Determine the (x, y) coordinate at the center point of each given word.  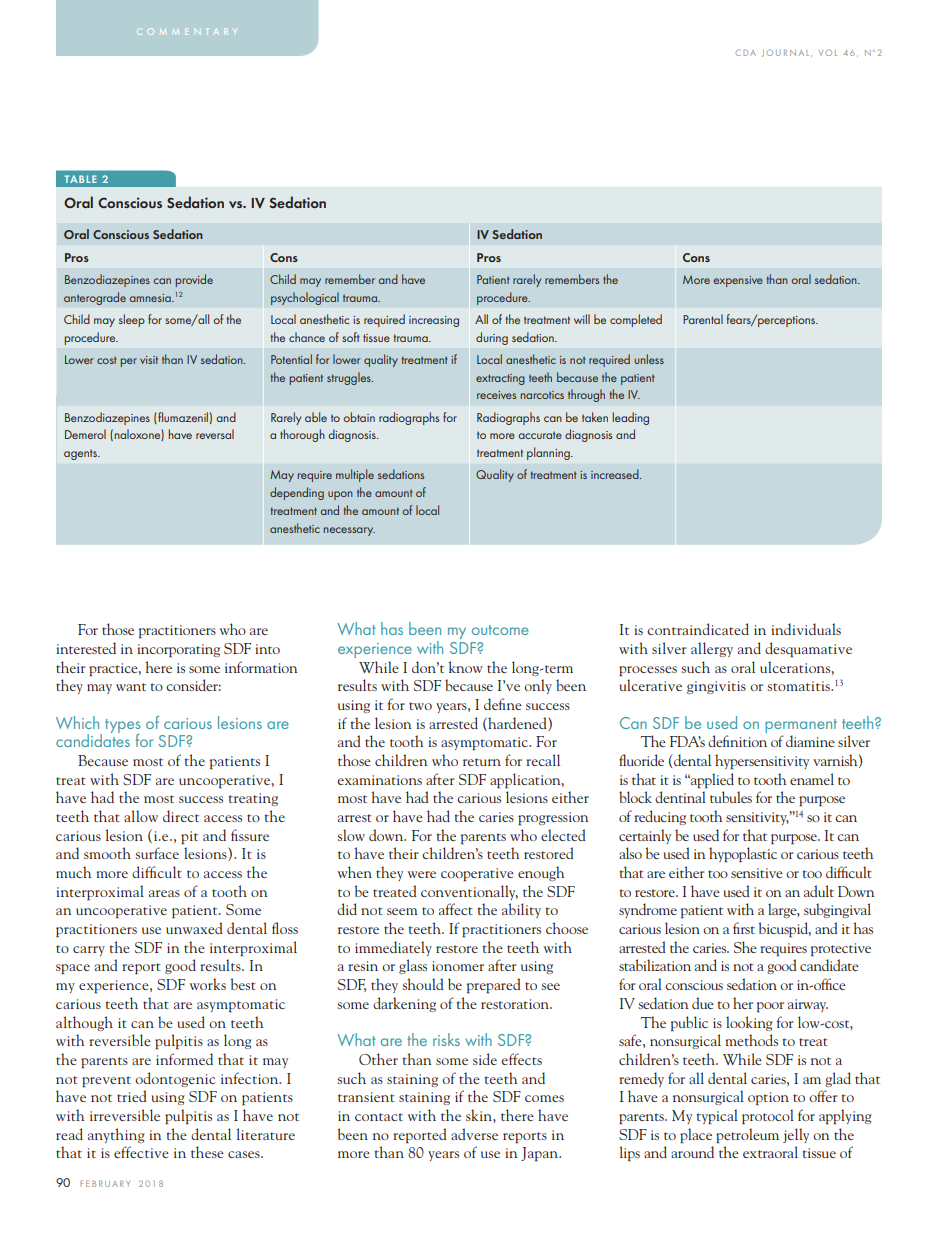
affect (456, 909)
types (123, 727)
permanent (801, 726)
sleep (132, 320)
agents (81, 454)
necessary (349, 531)
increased (616, 474)
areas (164, 893)
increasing (434, 321)
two (420, 706)
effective (141, 1152)
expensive (738, 281)
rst (748, 930)
